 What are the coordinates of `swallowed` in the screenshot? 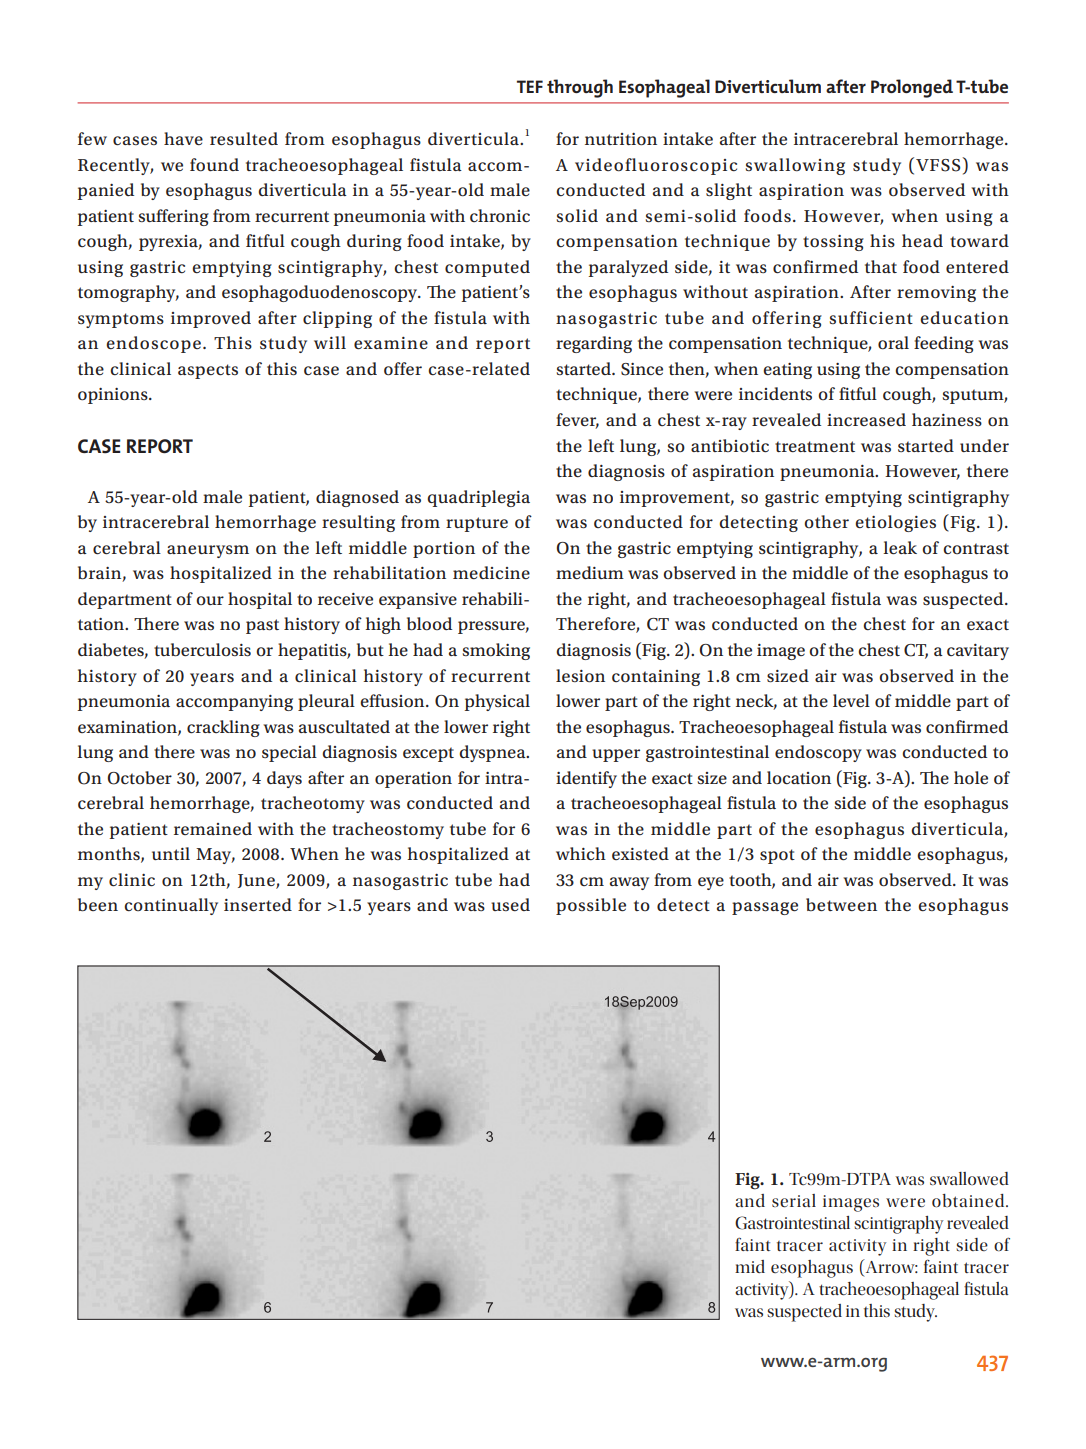 It's located at (969, 1179).
